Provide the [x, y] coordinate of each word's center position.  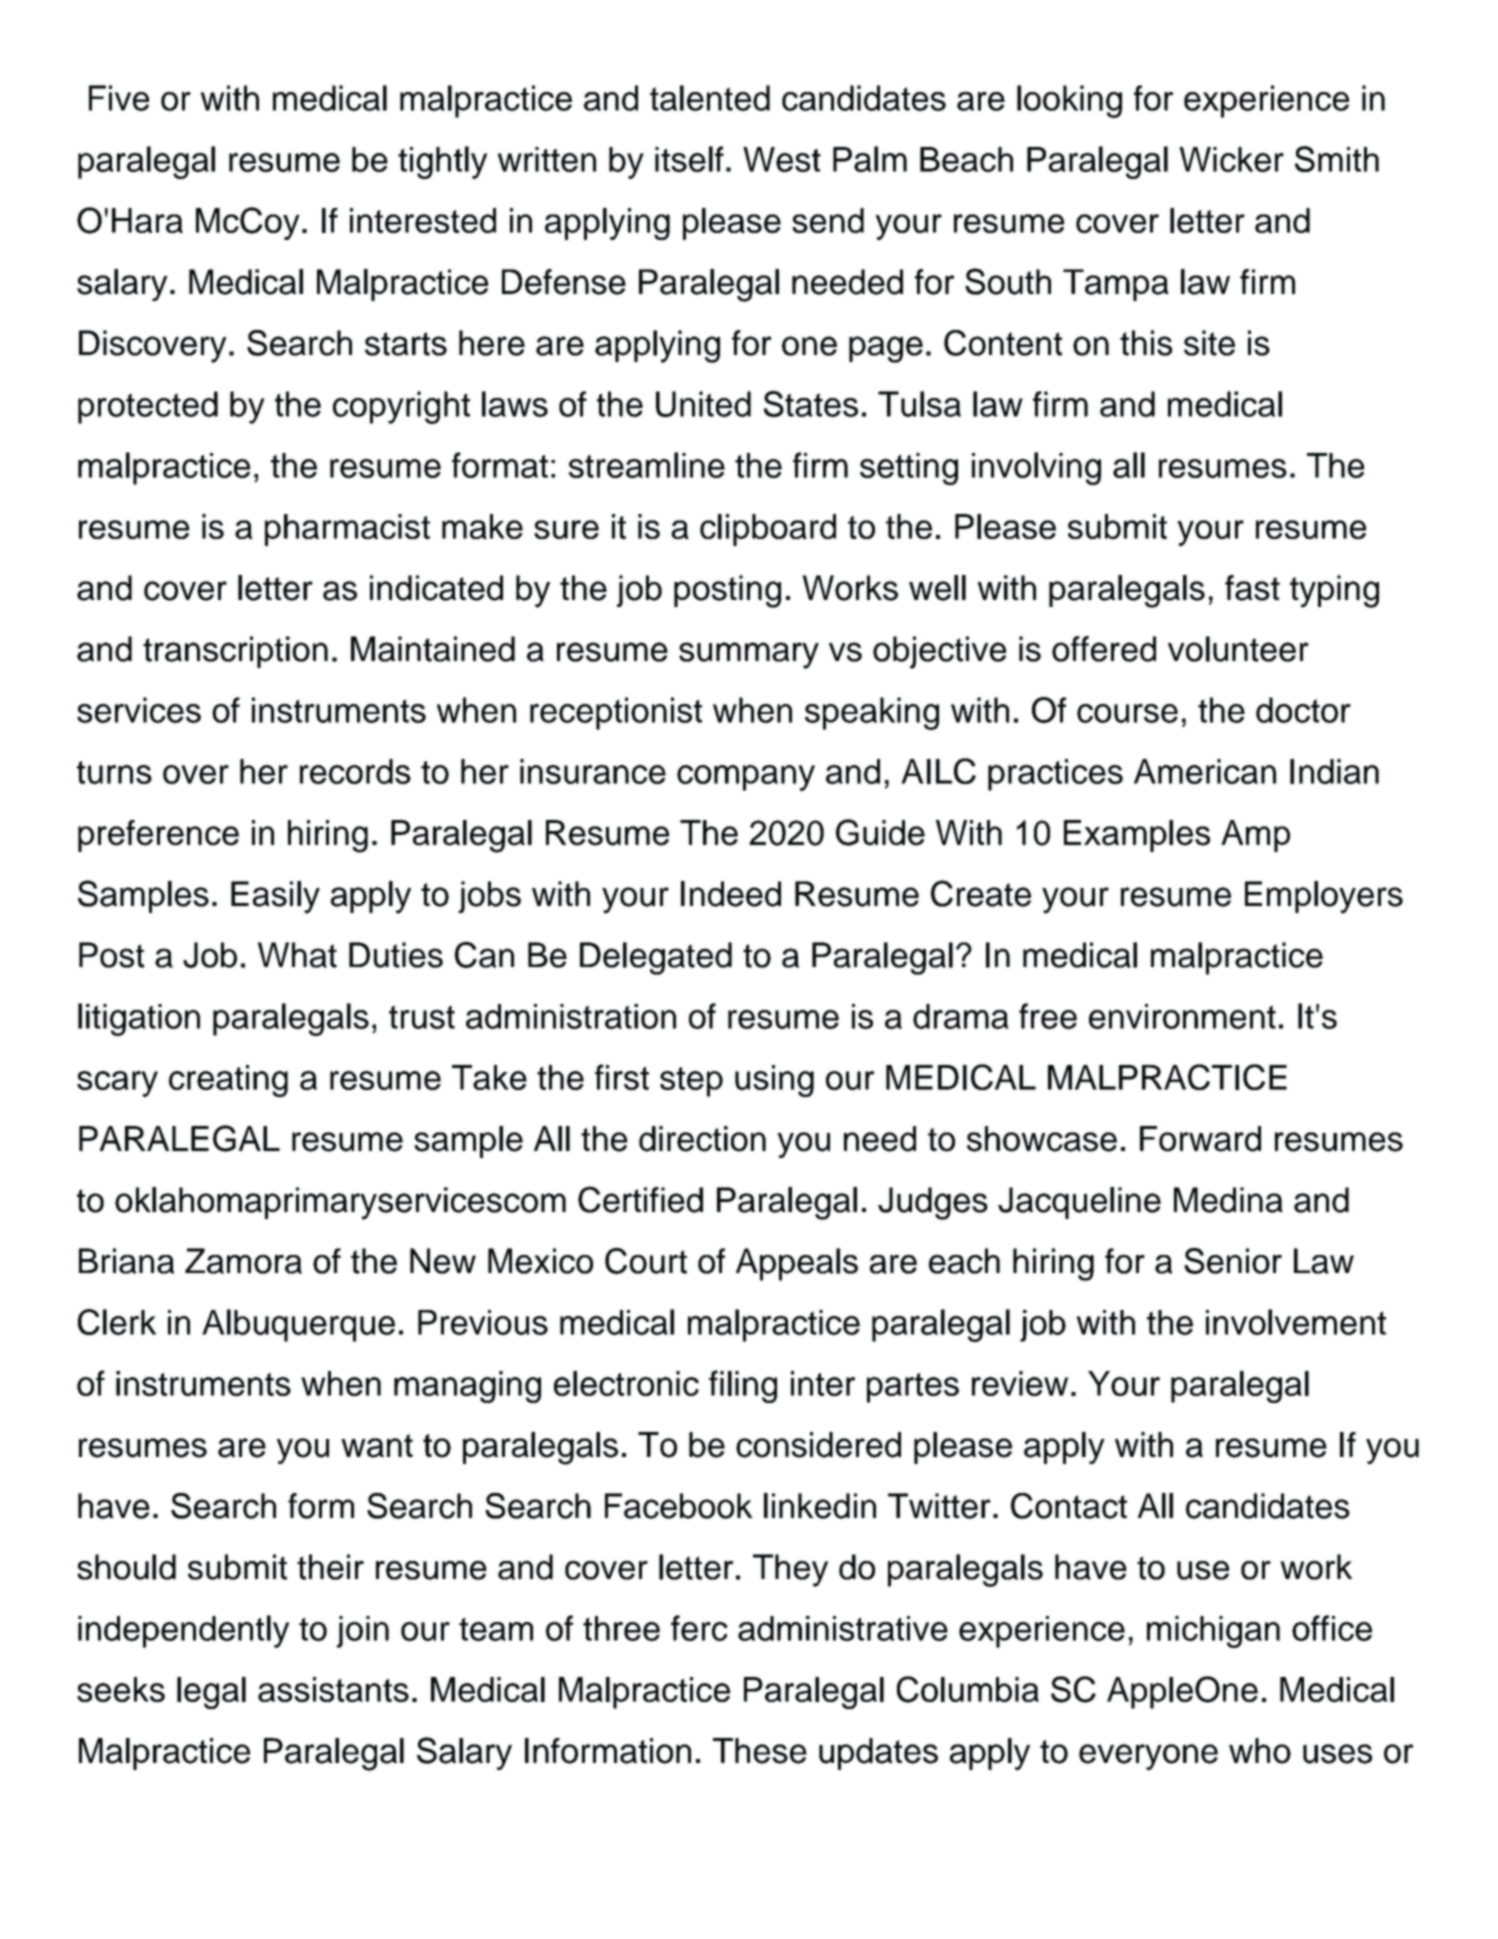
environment [1182, 1016]
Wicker [1231, 159]
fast [1252, 588]
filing [743, 1386]
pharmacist [347, 530]
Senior [1233, 1261]
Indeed [731, 894]
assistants [333, 1689]
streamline [647, 465]
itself [689, 159]
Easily [275, 897]
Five [119, 98]
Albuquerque [298, 1325]
